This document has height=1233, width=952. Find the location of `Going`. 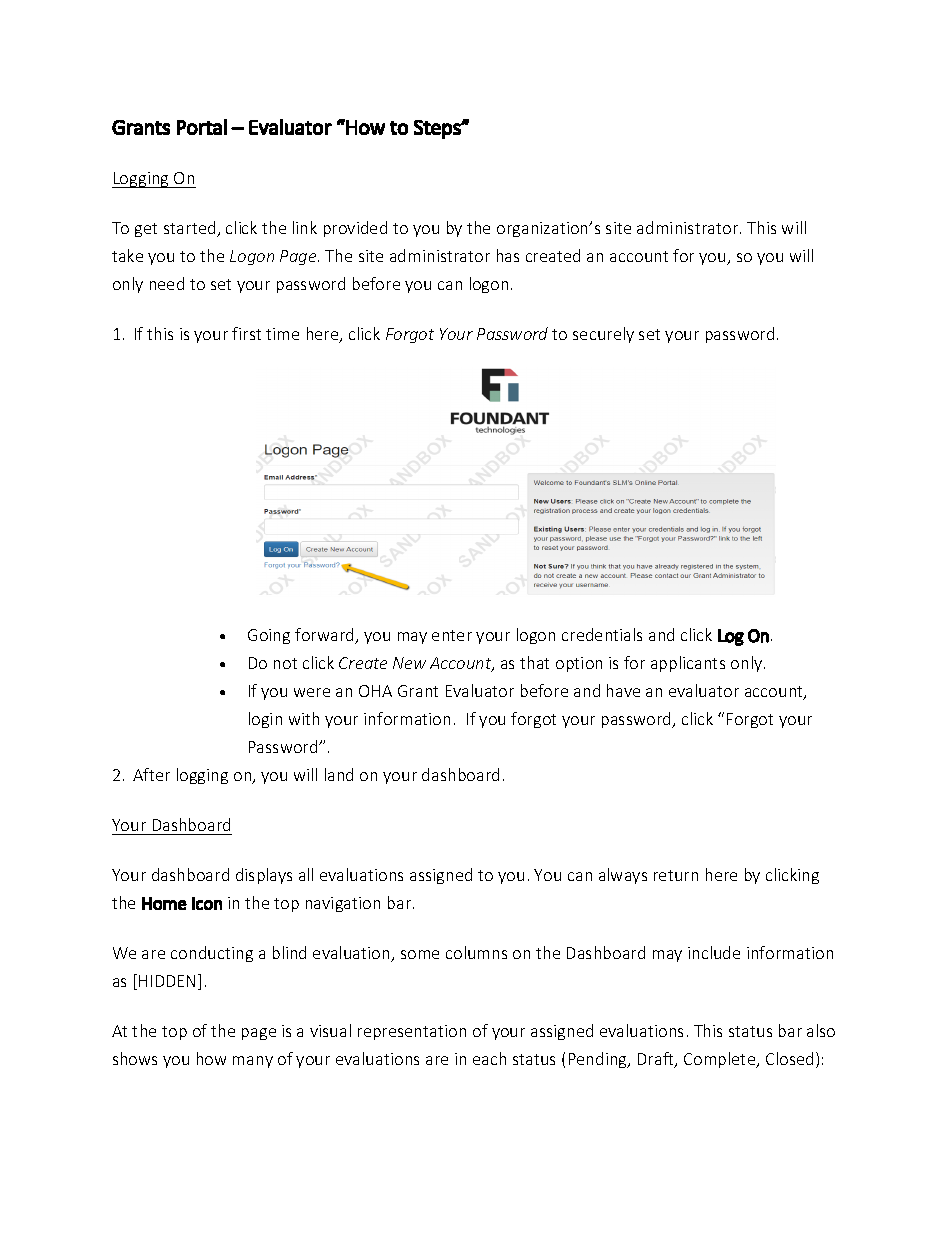

Going is located at coordinates (269, 636).
